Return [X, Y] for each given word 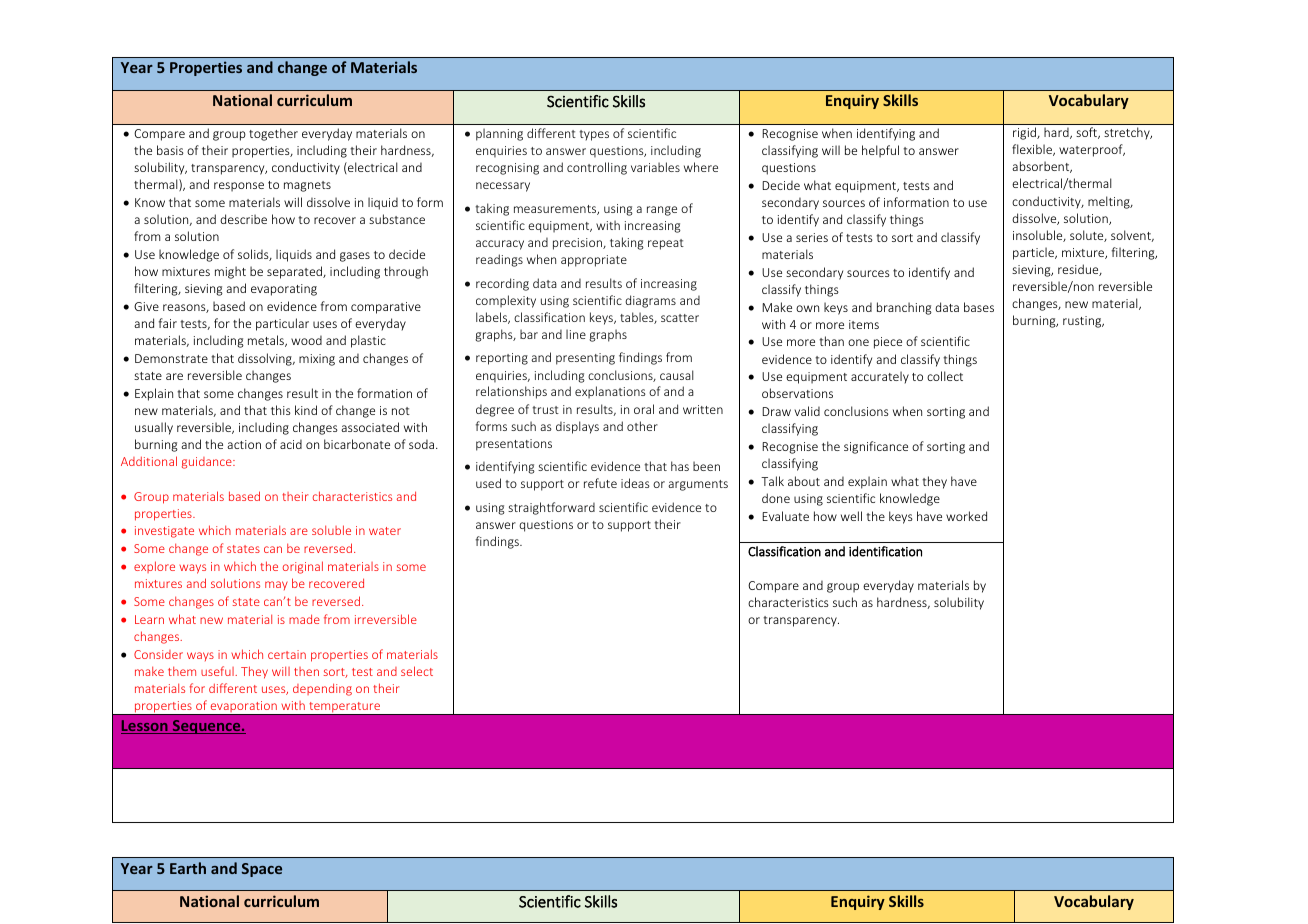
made [304, 619]
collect [945, 376]
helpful [880, 151]
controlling [597, 168]
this [281, 410]
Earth [188, 868]
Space [262, 870]
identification [885, 551]
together [273, 134]
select [417, 671]
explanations [610, 392]
